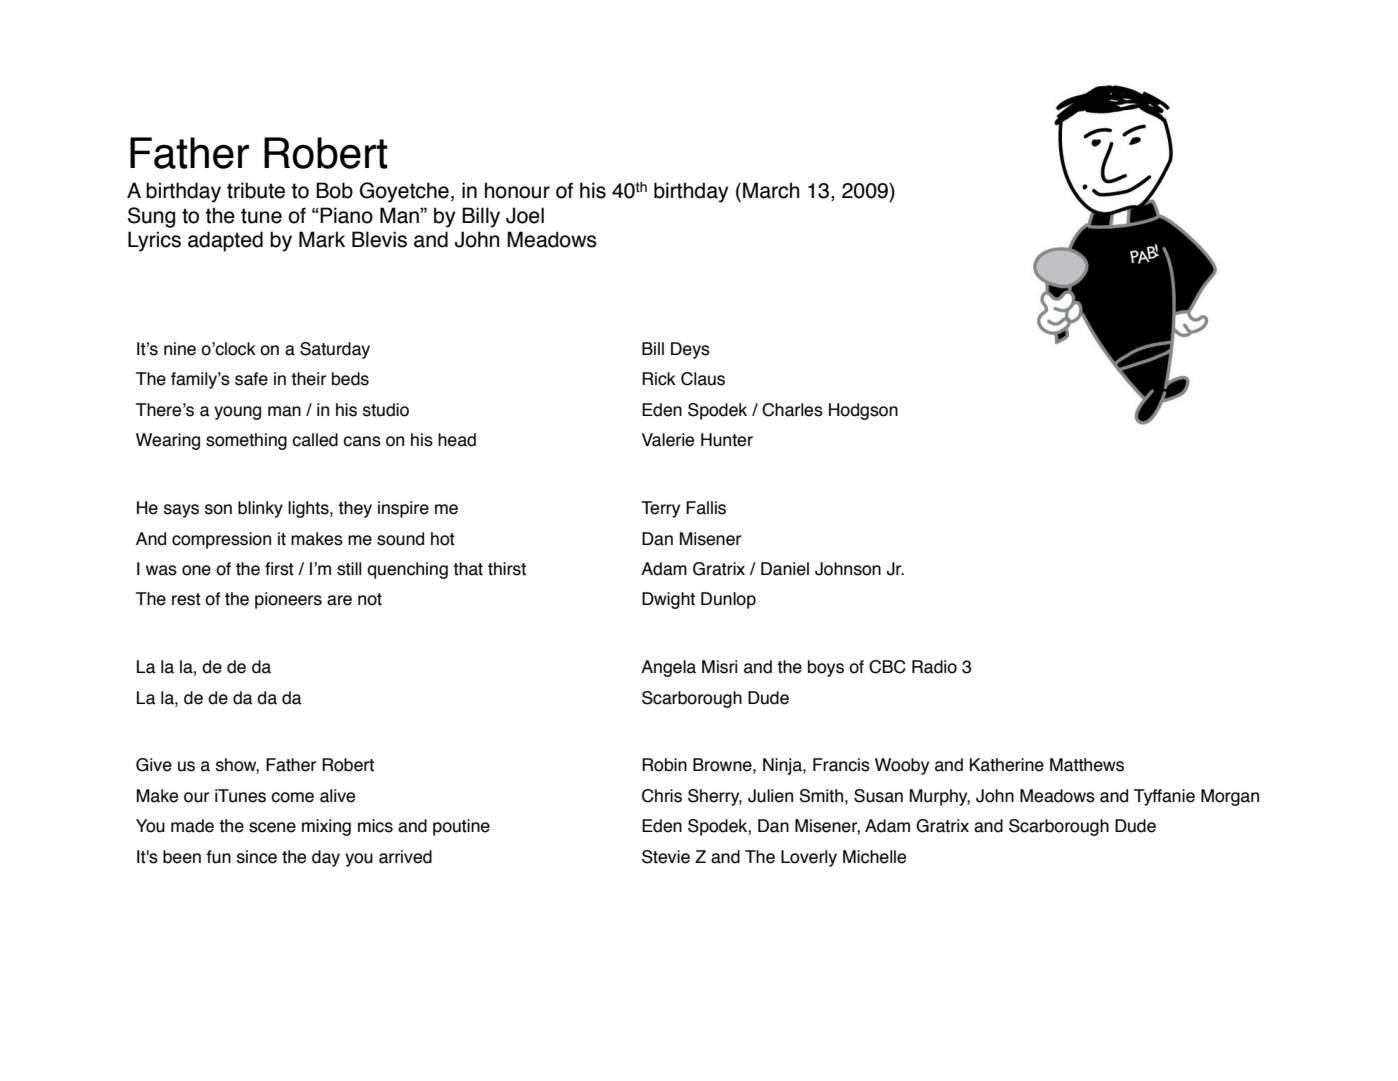  I want to click on Dwight, so click(668, 600).
